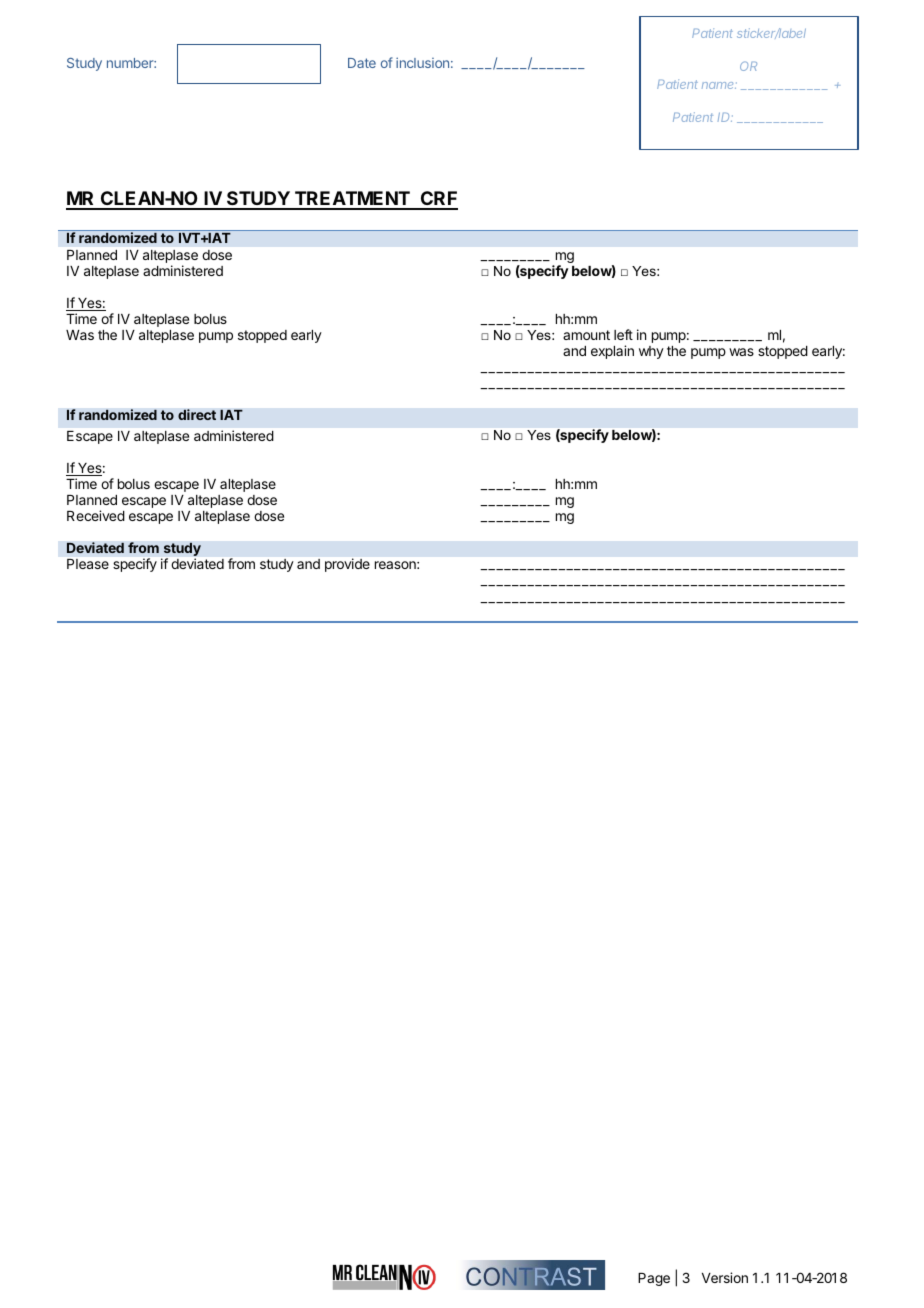 This image has width=924, height=1308. I want to click on Received, so click(96, 515).
